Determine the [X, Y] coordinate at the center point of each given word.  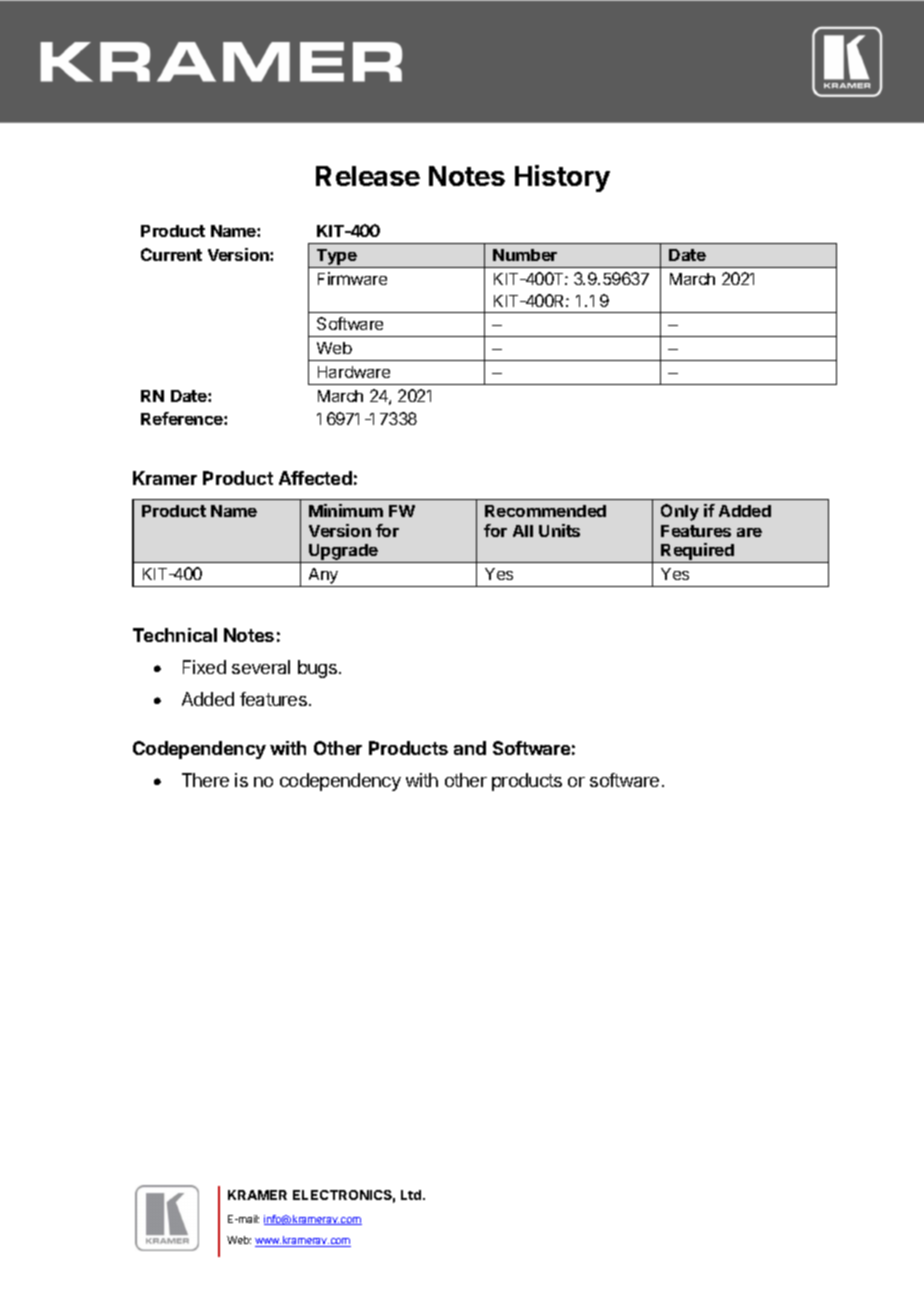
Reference [183, 418]
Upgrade [343, 553]
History [562, 178]
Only [680, 512]
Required [698, 553]
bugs [317, 669]
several [261, 667]
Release [368, 176]
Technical [175, 635]
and [470, 748]
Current [171, 254]
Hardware [354, 372]
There [205, 780]
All [523, 531]
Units [559, 530]
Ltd [412, 1195]
